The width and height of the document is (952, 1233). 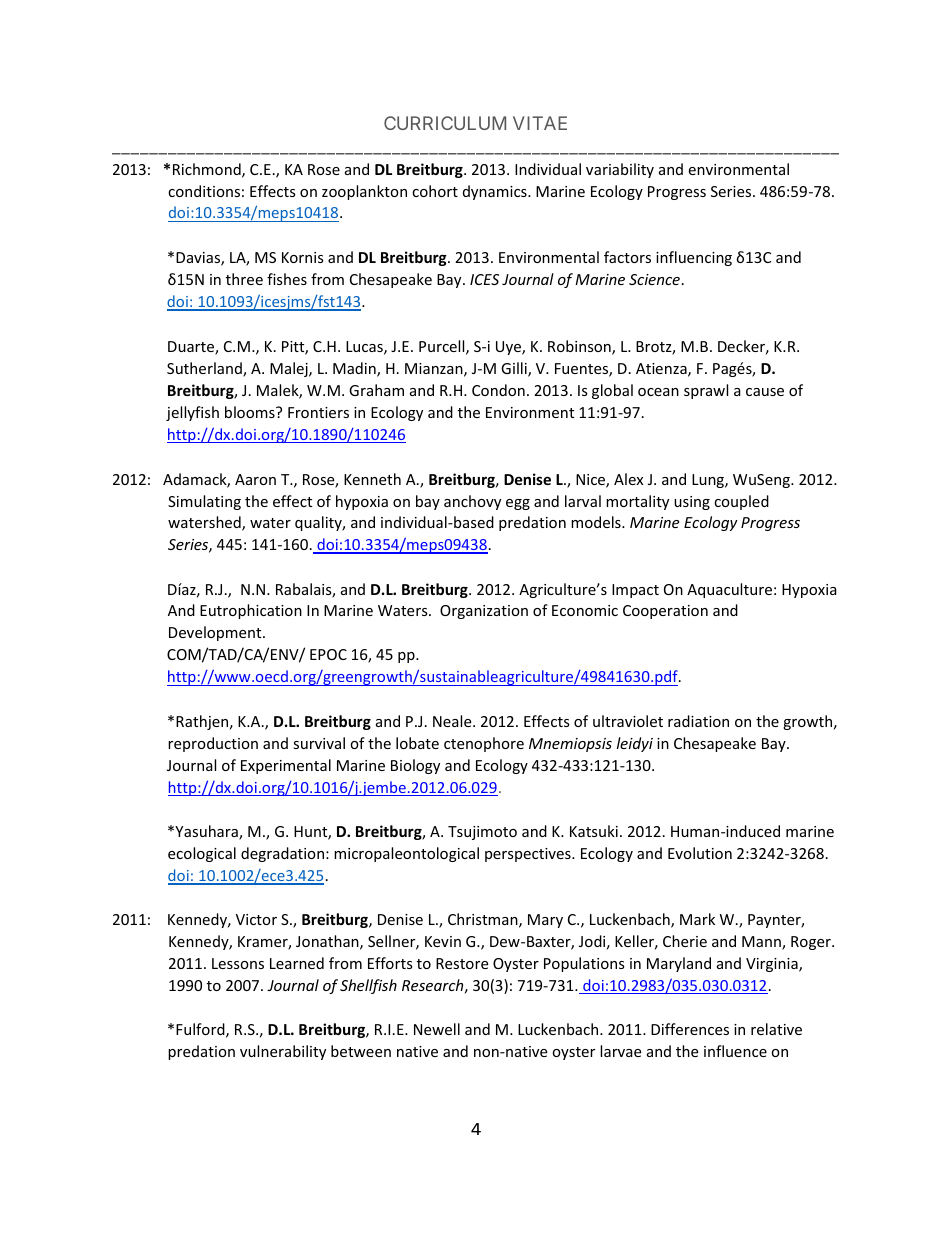 I want to click on variability, so click(x=620, y=170).
